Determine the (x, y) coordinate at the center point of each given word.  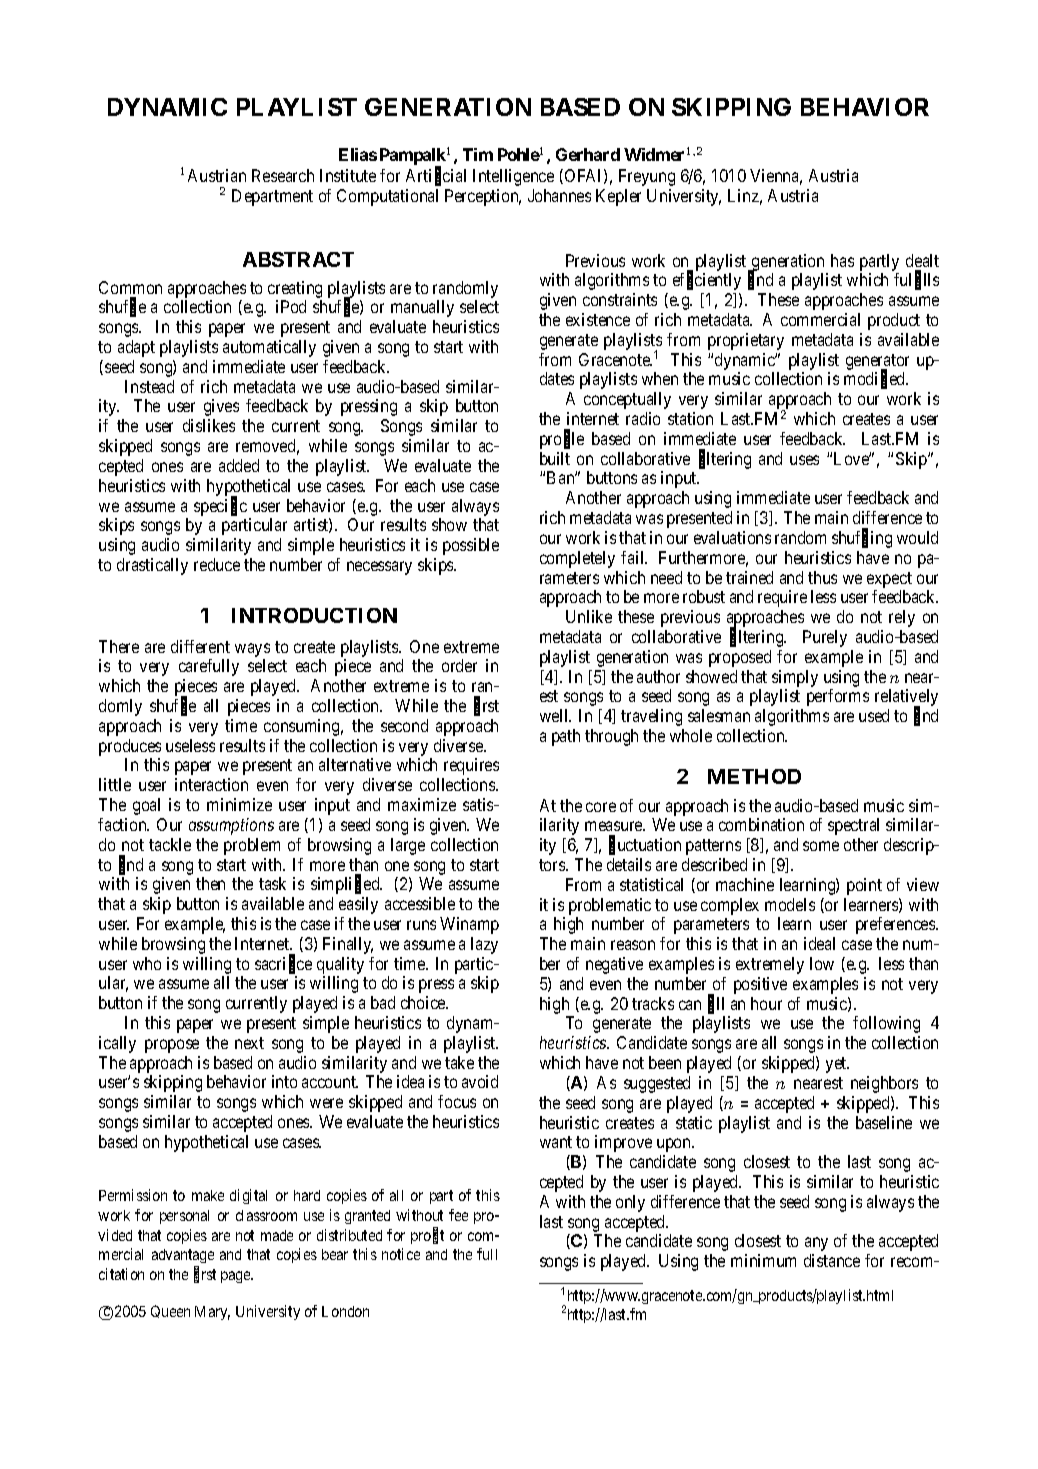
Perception (483, 197)
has (842, 260)
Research (283, 175)
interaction (211, 784)
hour (766, 1003)
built (555, 458)
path (566, 737)
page (236, 1277)
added (239, 465)
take (459, 1062)
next (249, 1043)
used (874, 715)
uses (804, 460)
